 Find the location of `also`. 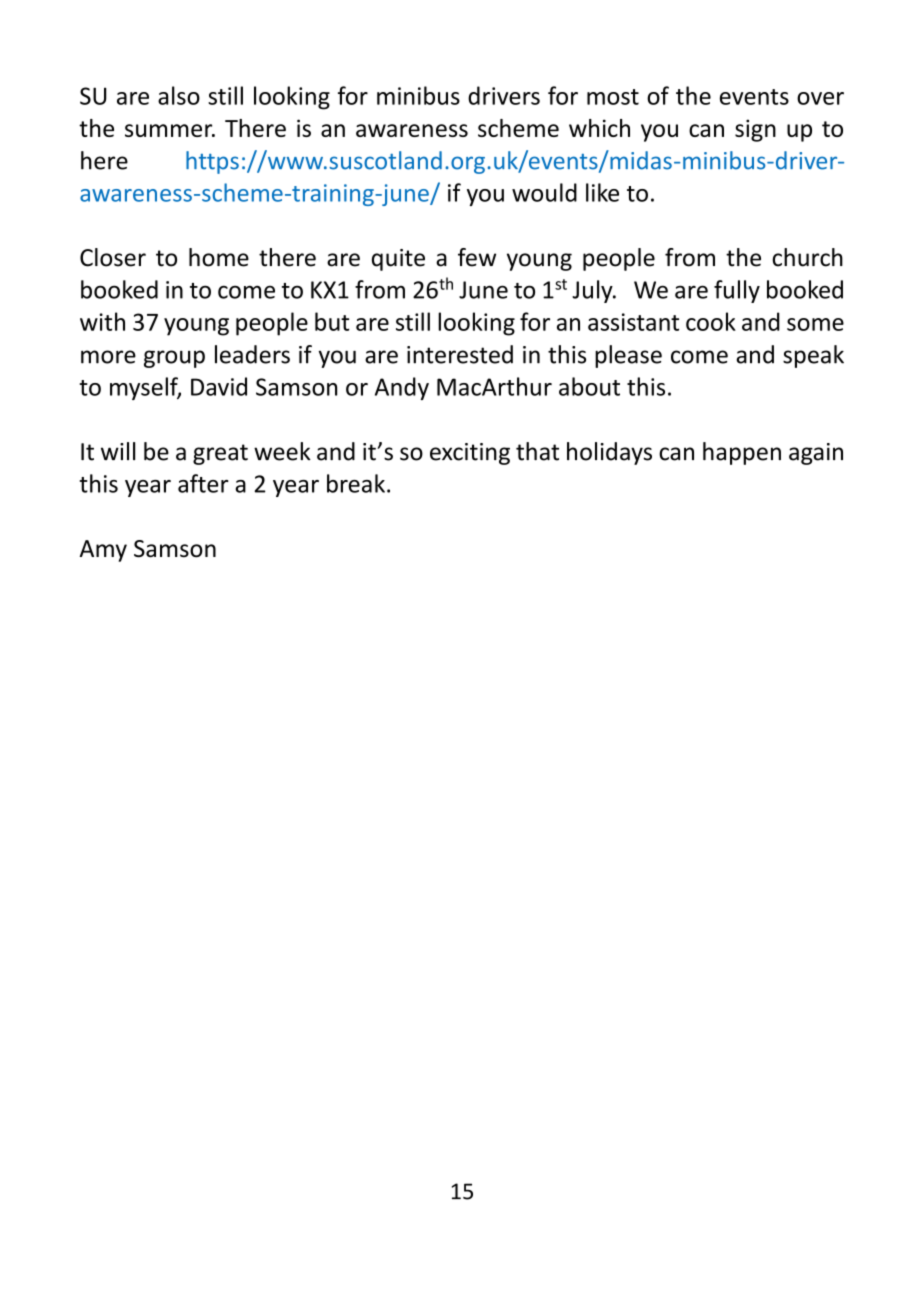

also is located at coordinates (179, 95).
